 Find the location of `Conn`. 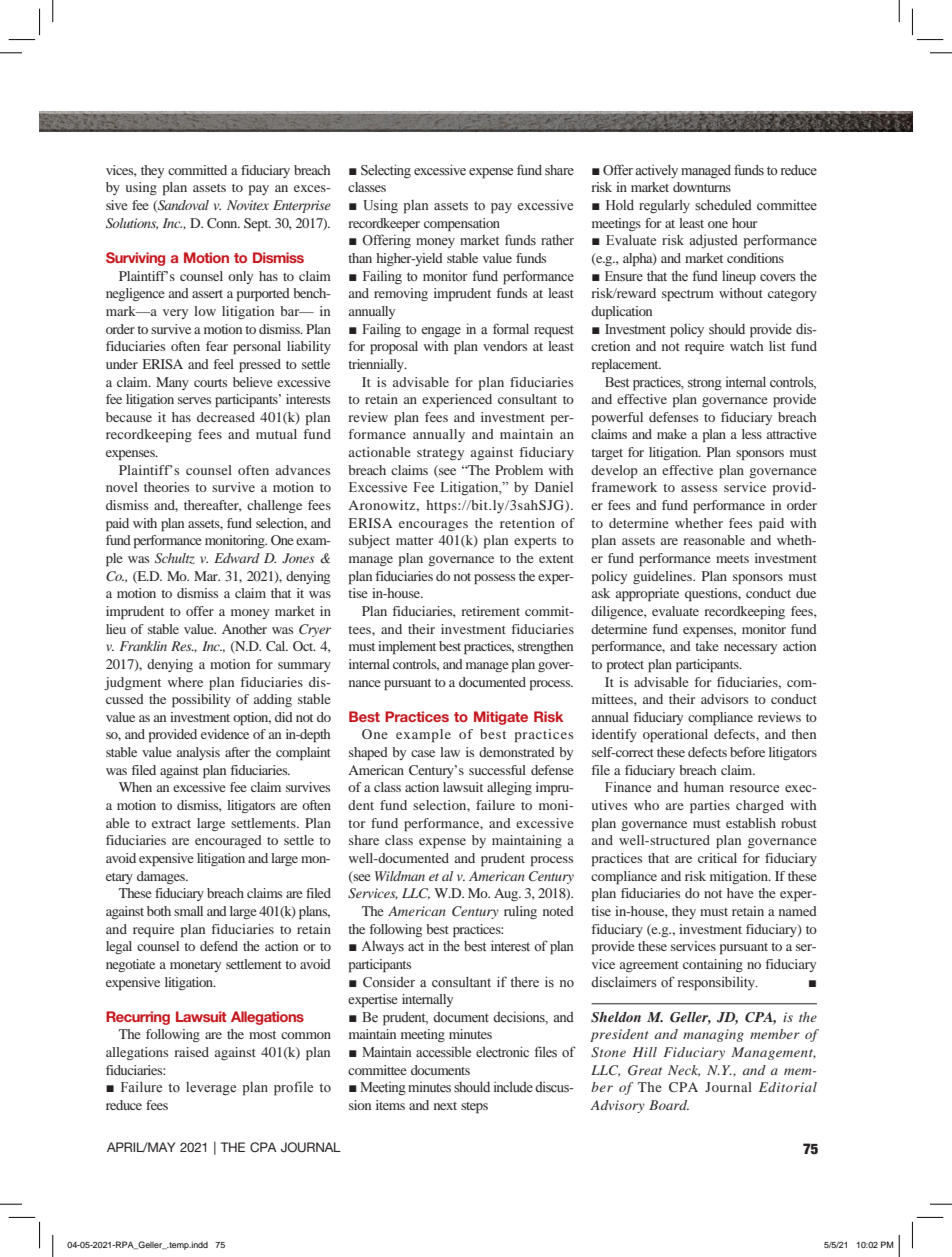

Conn is located at coordinates (223, 223).
